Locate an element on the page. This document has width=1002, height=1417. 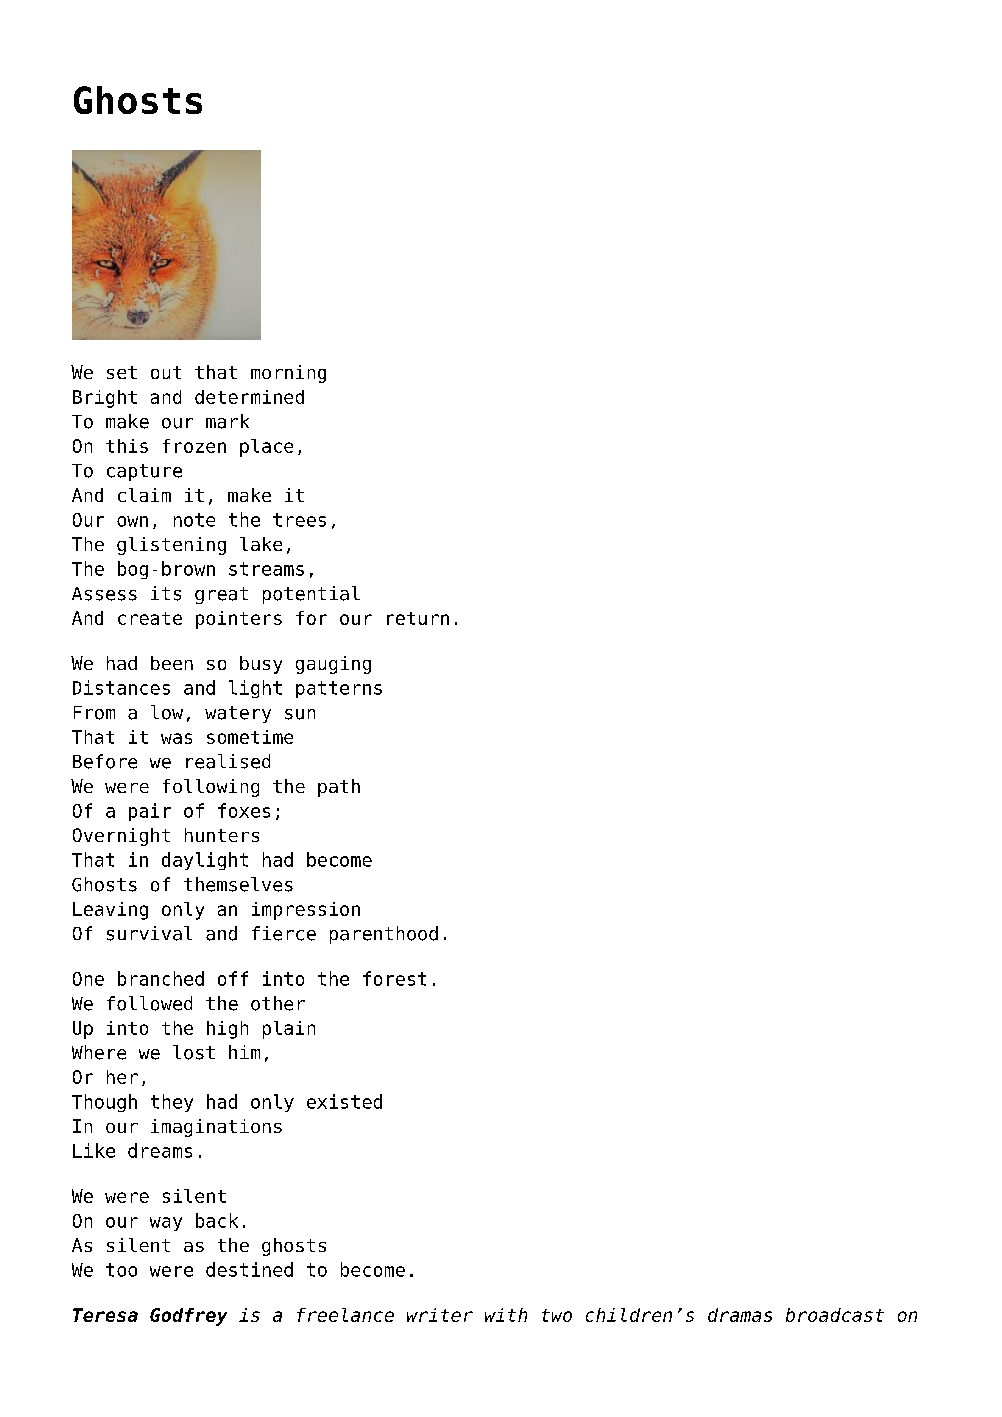
return is located at coordinates (418, 618).
